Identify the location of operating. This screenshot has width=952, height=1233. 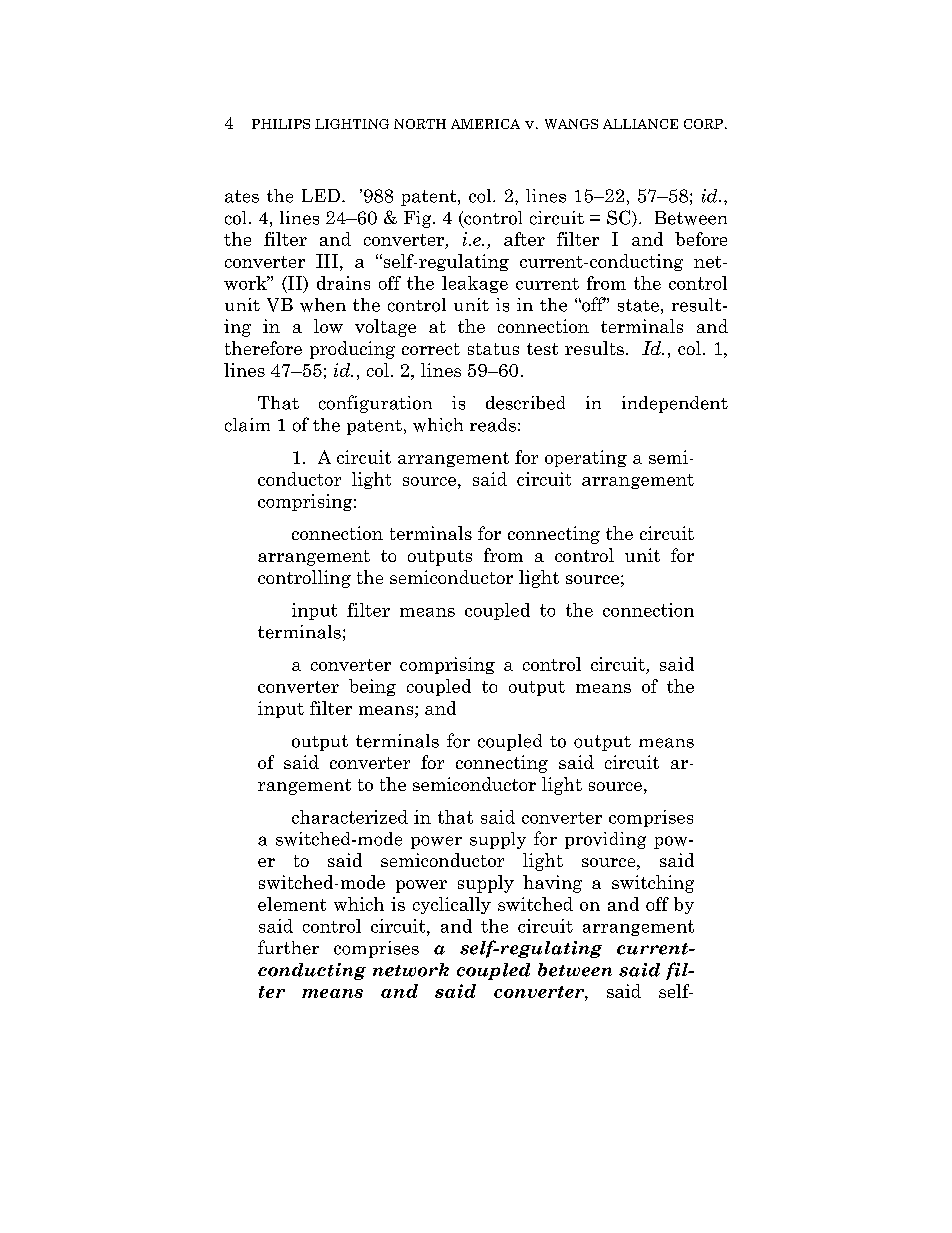
(586, 458).
